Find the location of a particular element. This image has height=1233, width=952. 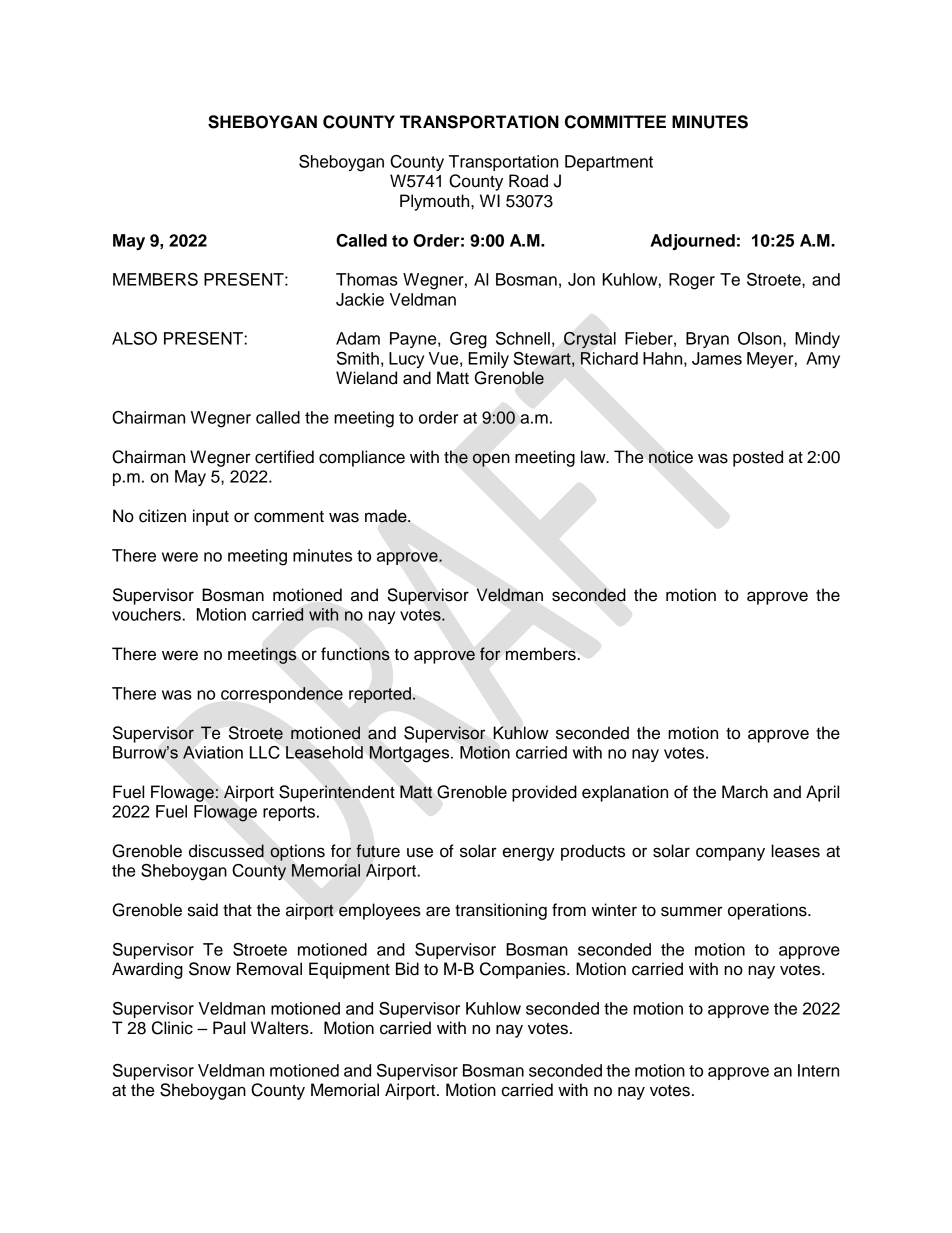

posted is located at coordinates (758, 458).
